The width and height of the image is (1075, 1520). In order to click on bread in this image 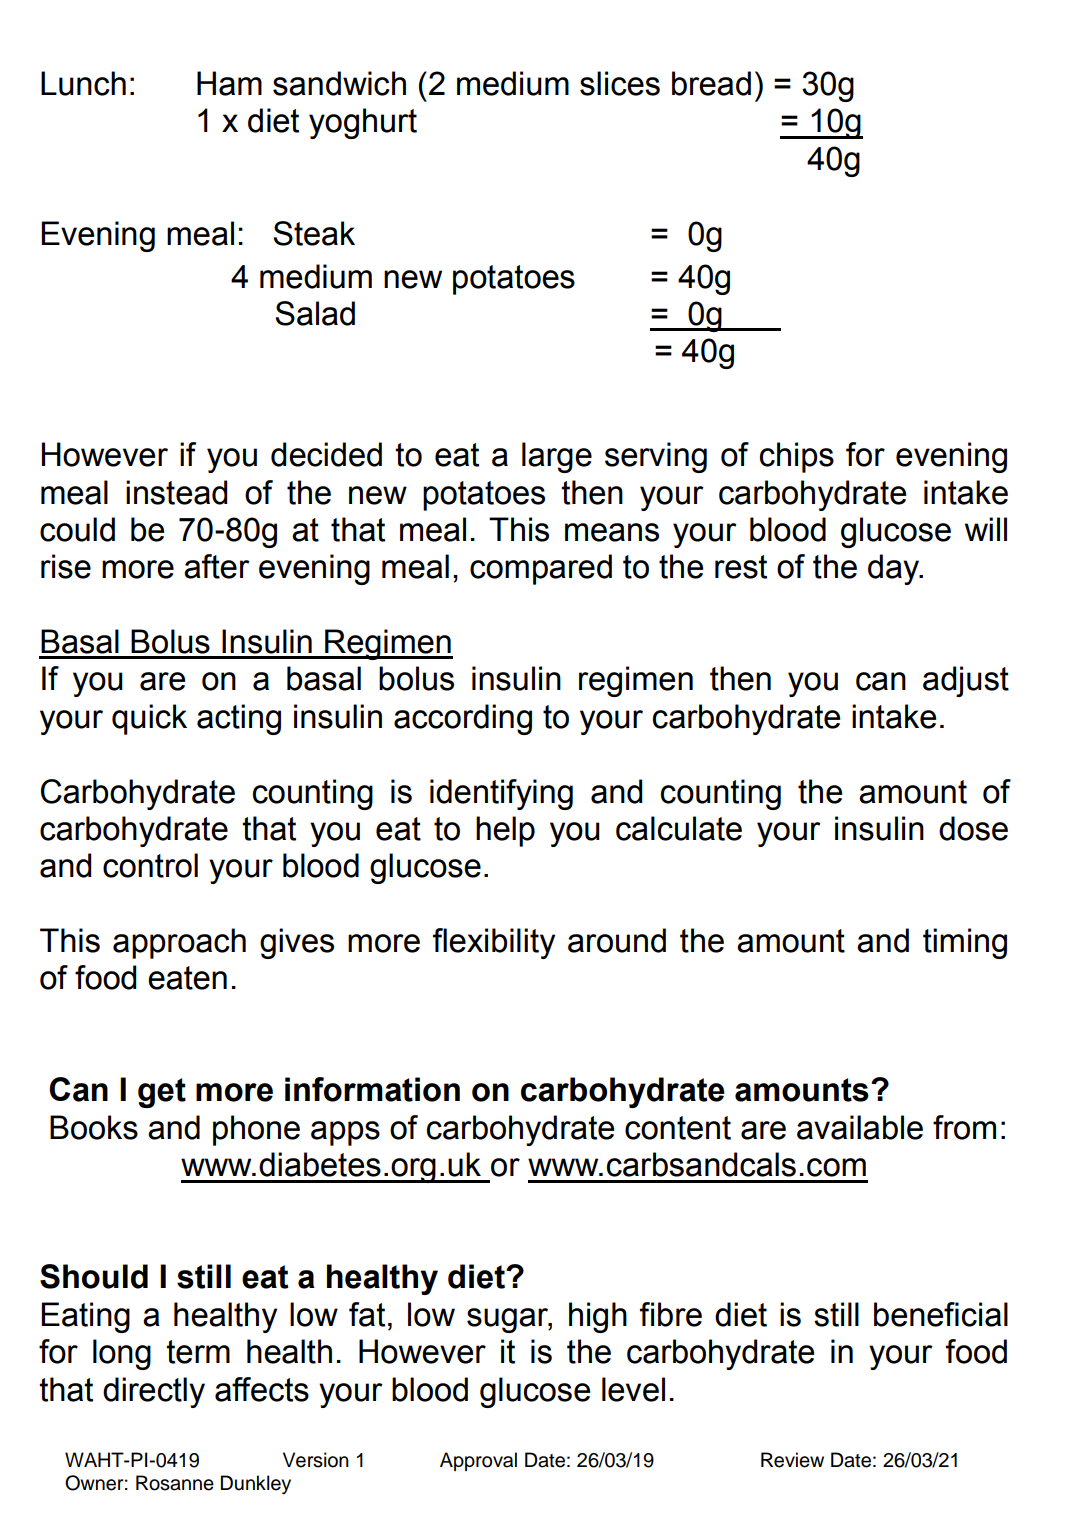, I will do `click(711, 83)`.
